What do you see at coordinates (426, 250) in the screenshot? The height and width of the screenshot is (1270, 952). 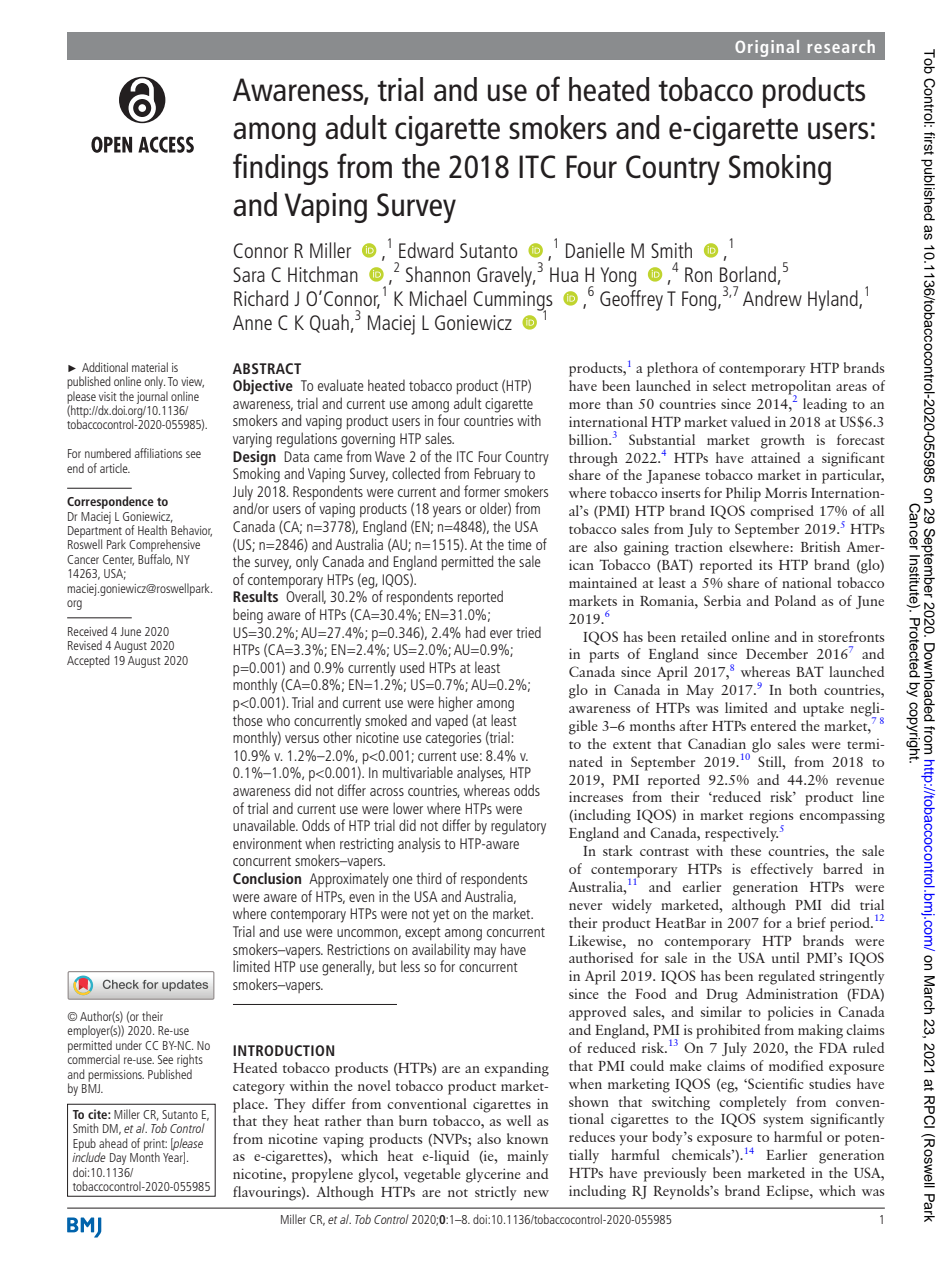 I see `Edward` at bounding box center [426, 250].
